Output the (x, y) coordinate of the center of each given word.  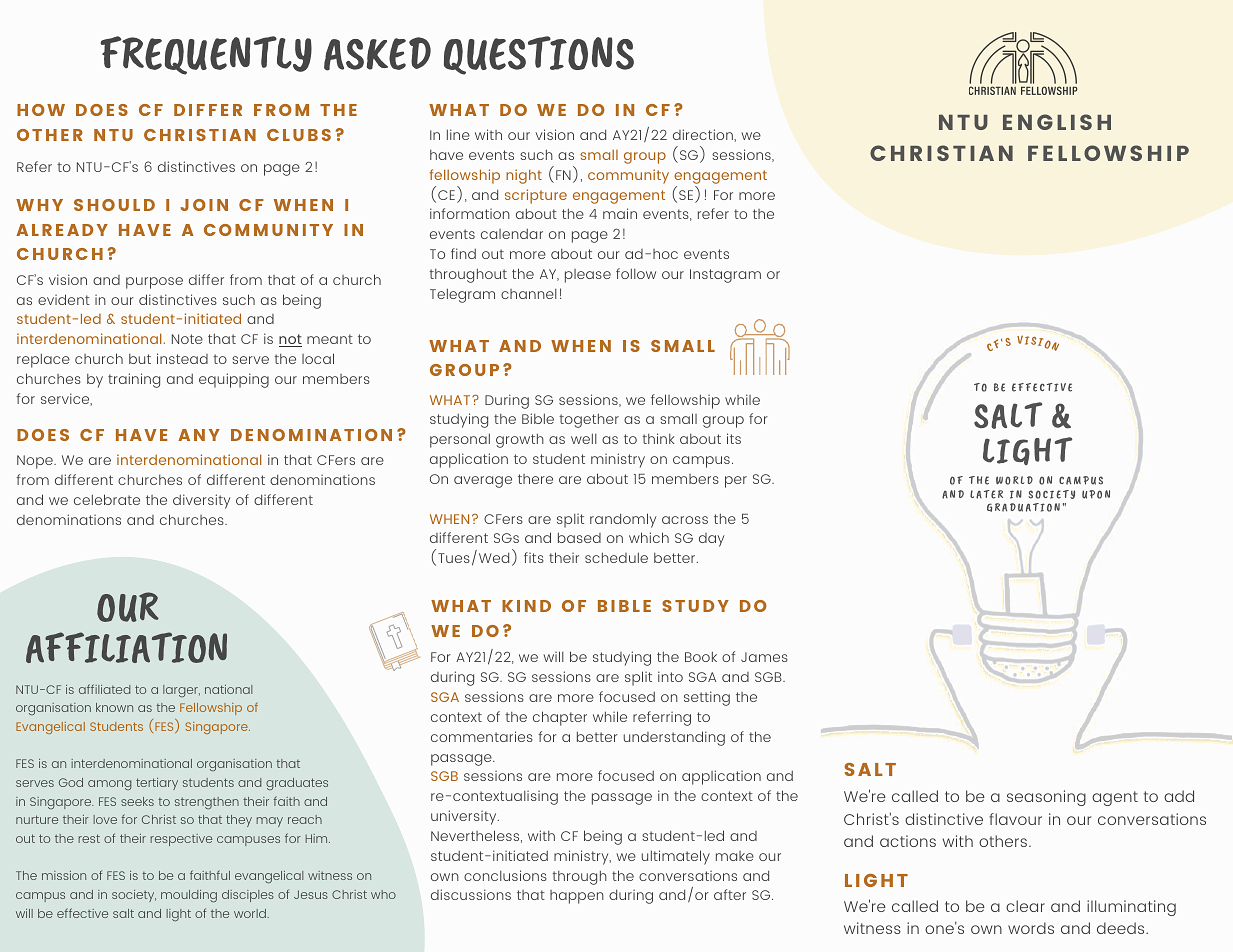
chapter (560, 718)
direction (704, 134)
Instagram (725, 276)
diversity (201, 501)
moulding (189, 896)
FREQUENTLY (206, 55)
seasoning (1046, 798)
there (535, 479)
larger (181, 691)
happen (577, 897)
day (711, 540)
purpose (154, 283)
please (588, 276)
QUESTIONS (539, 55)
